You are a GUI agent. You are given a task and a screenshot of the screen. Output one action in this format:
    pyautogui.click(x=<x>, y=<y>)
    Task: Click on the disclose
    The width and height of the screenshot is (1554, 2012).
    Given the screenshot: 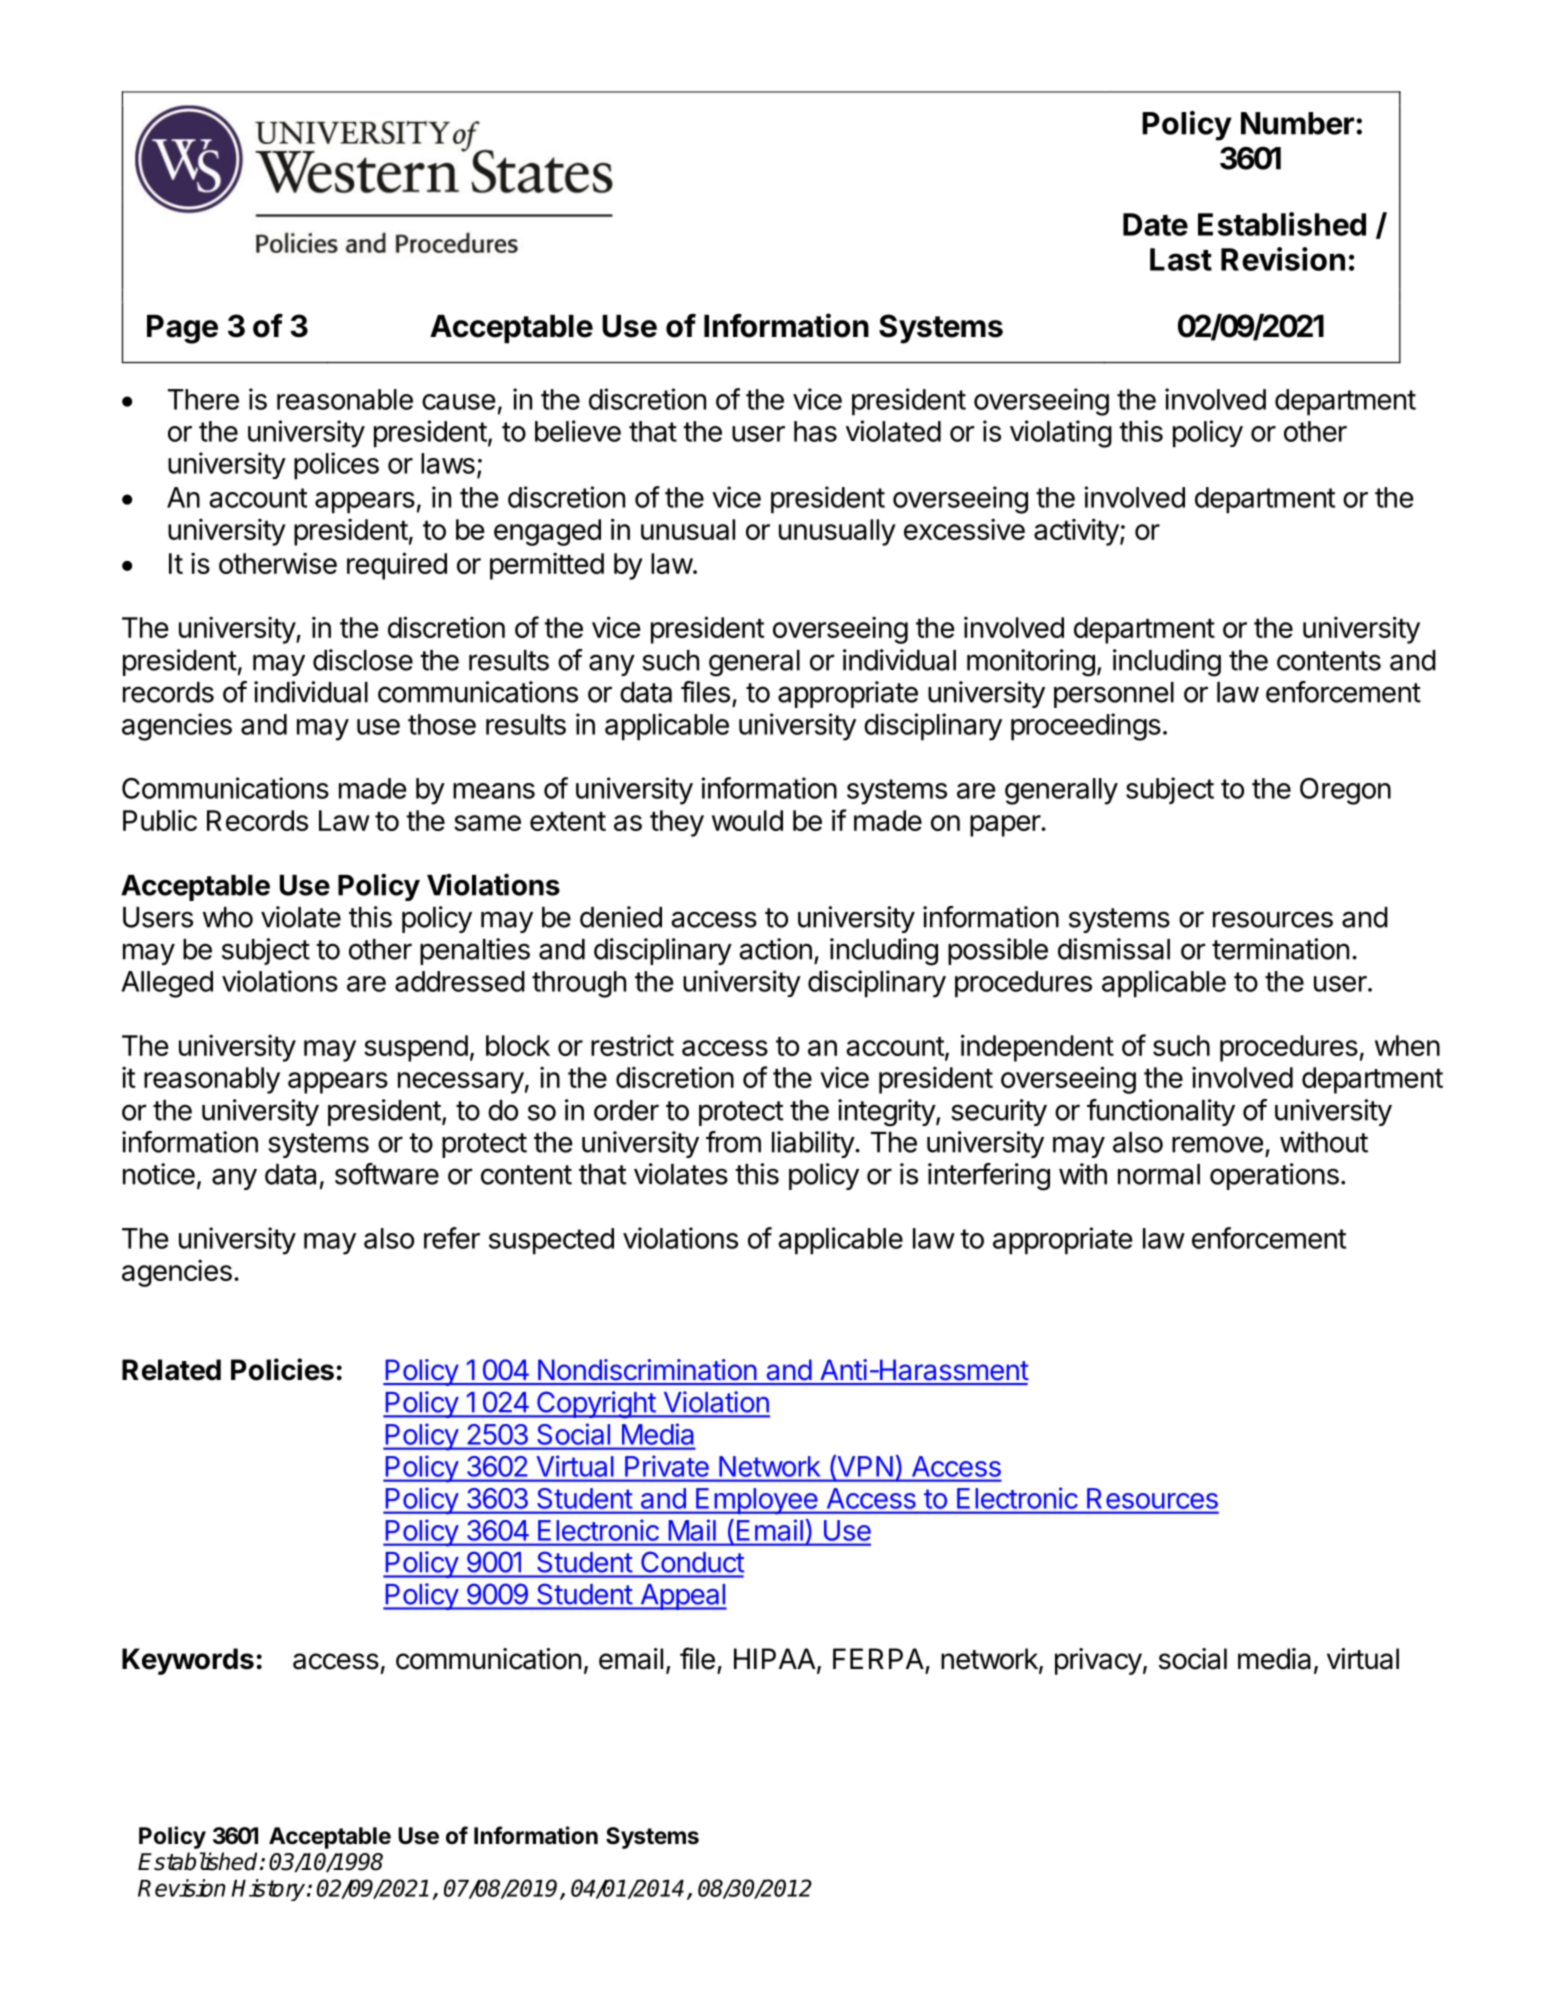 What is the action you would take?
    pyautogui.click(x=363, y=660)
